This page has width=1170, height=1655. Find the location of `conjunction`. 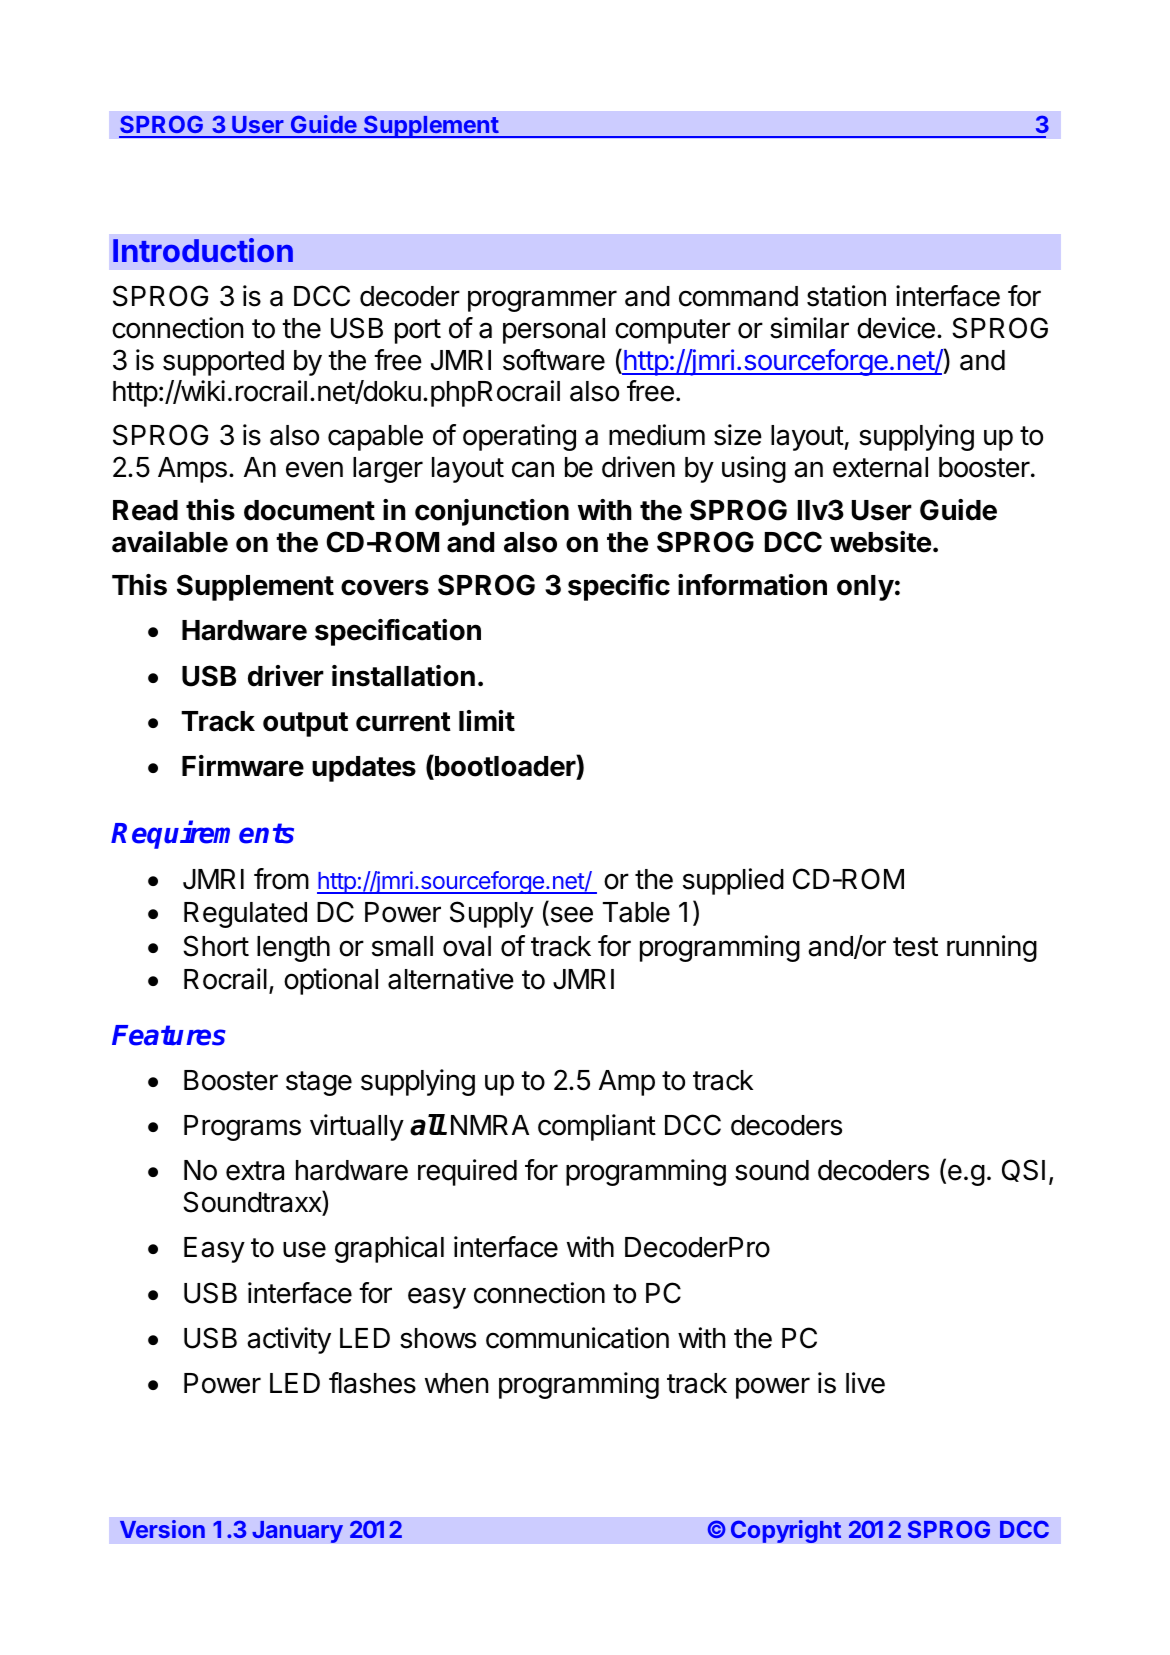

conjunction is located at coordinates (492, 512).
